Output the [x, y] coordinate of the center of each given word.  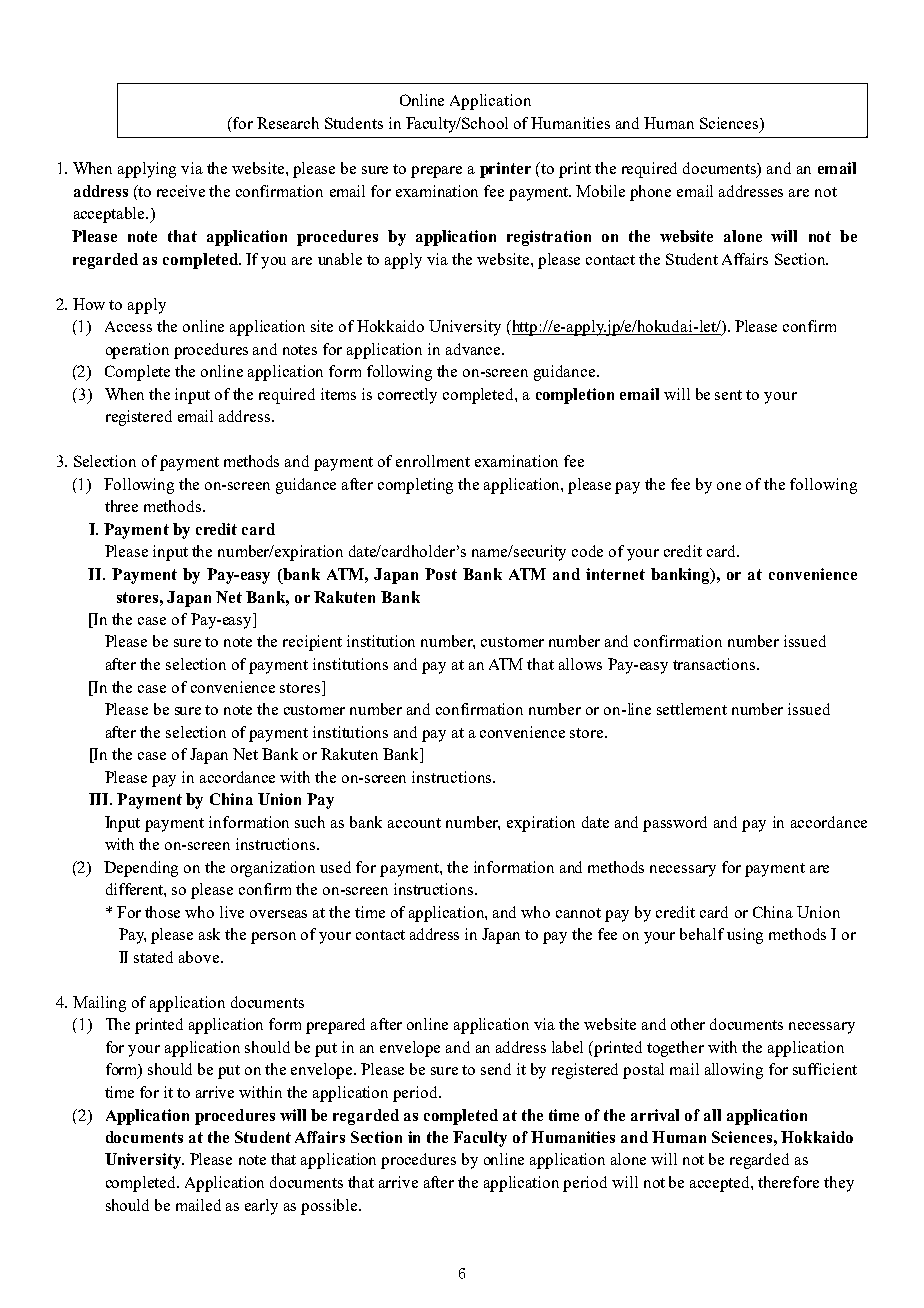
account [414, 823]
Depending [141, 869]
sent [728, 395]
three [121, 506]
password [675, 824]
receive [181, 191]
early [261, 1207]
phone [650, 193]
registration [549, 238]
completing [415, 486]
